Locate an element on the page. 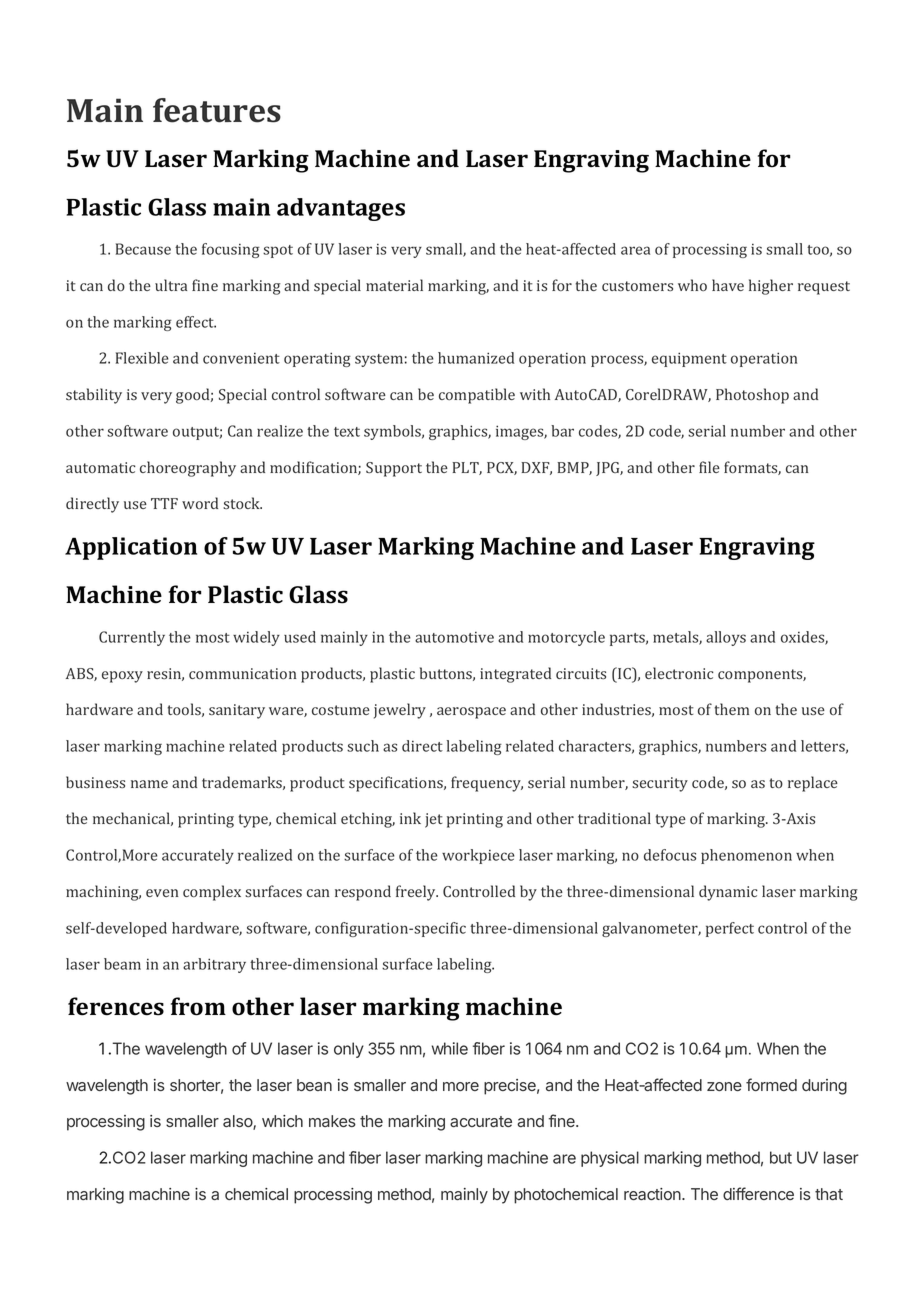 Image resolution: width=924 pixels, height=1308 pixels. advantages is located at coordinates (341, 209).
